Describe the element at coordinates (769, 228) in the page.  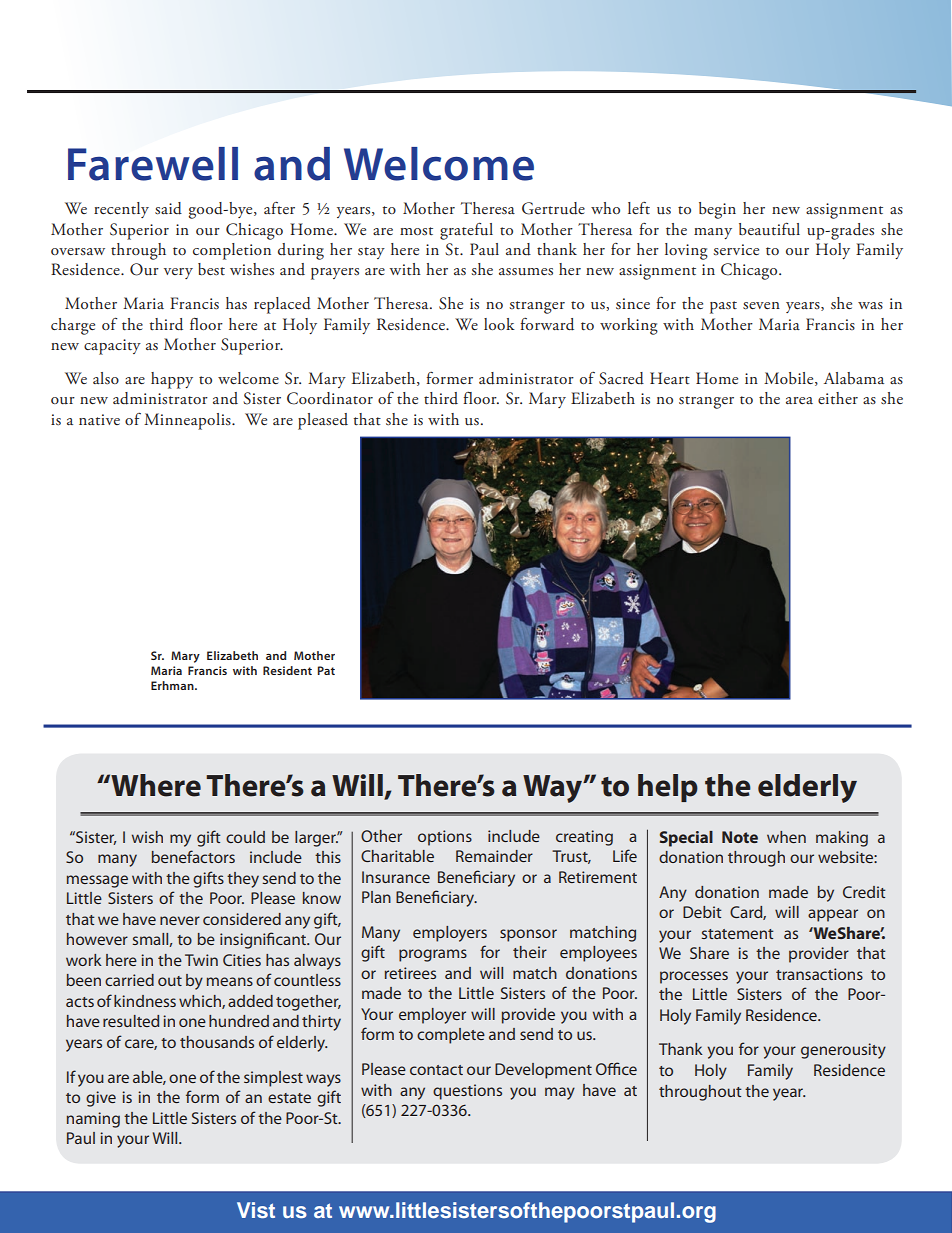
I see `beautiful` at that location.
